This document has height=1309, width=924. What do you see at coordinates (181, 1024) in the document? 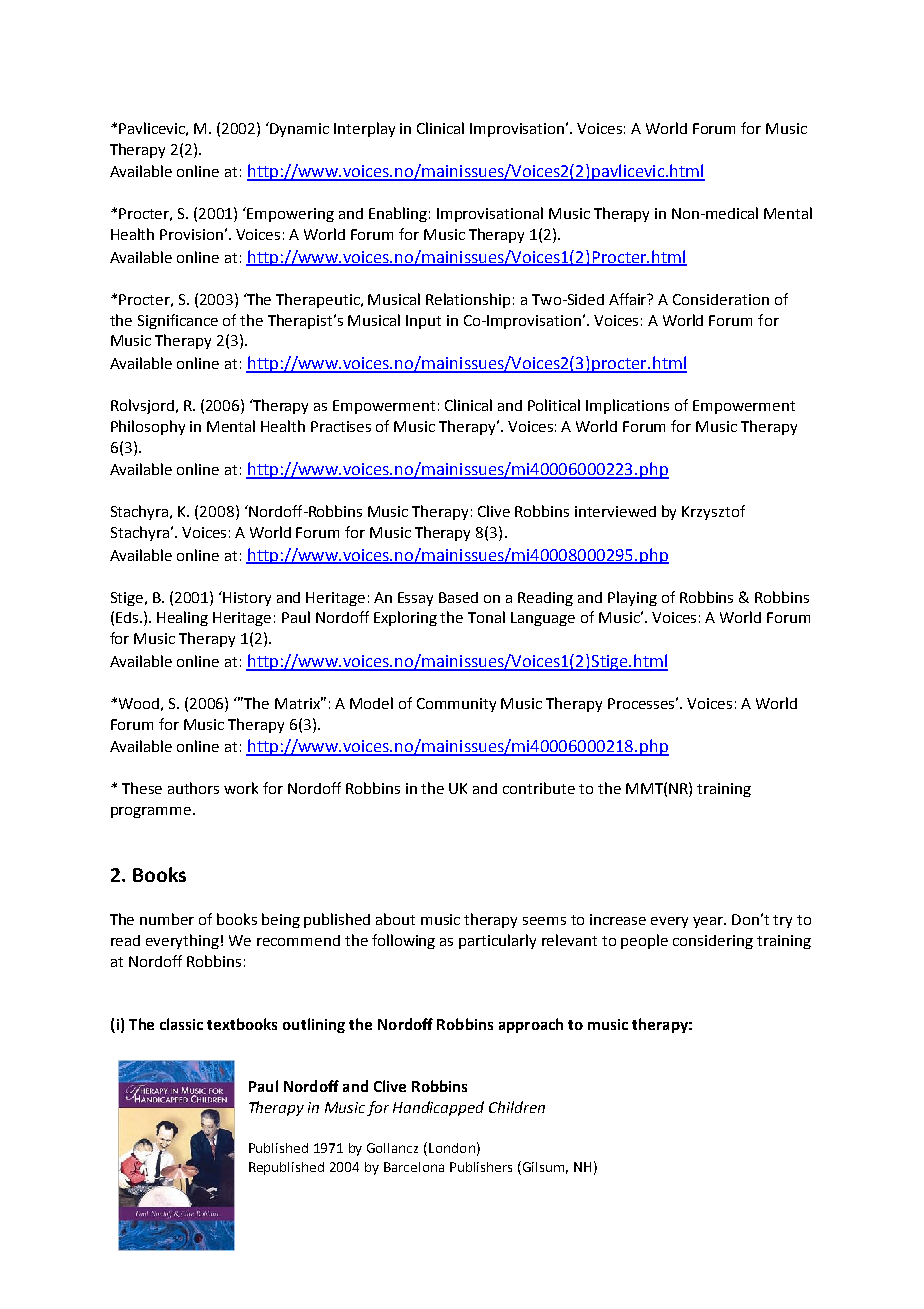
I see `classic` at bounding box center [181, 1024].
